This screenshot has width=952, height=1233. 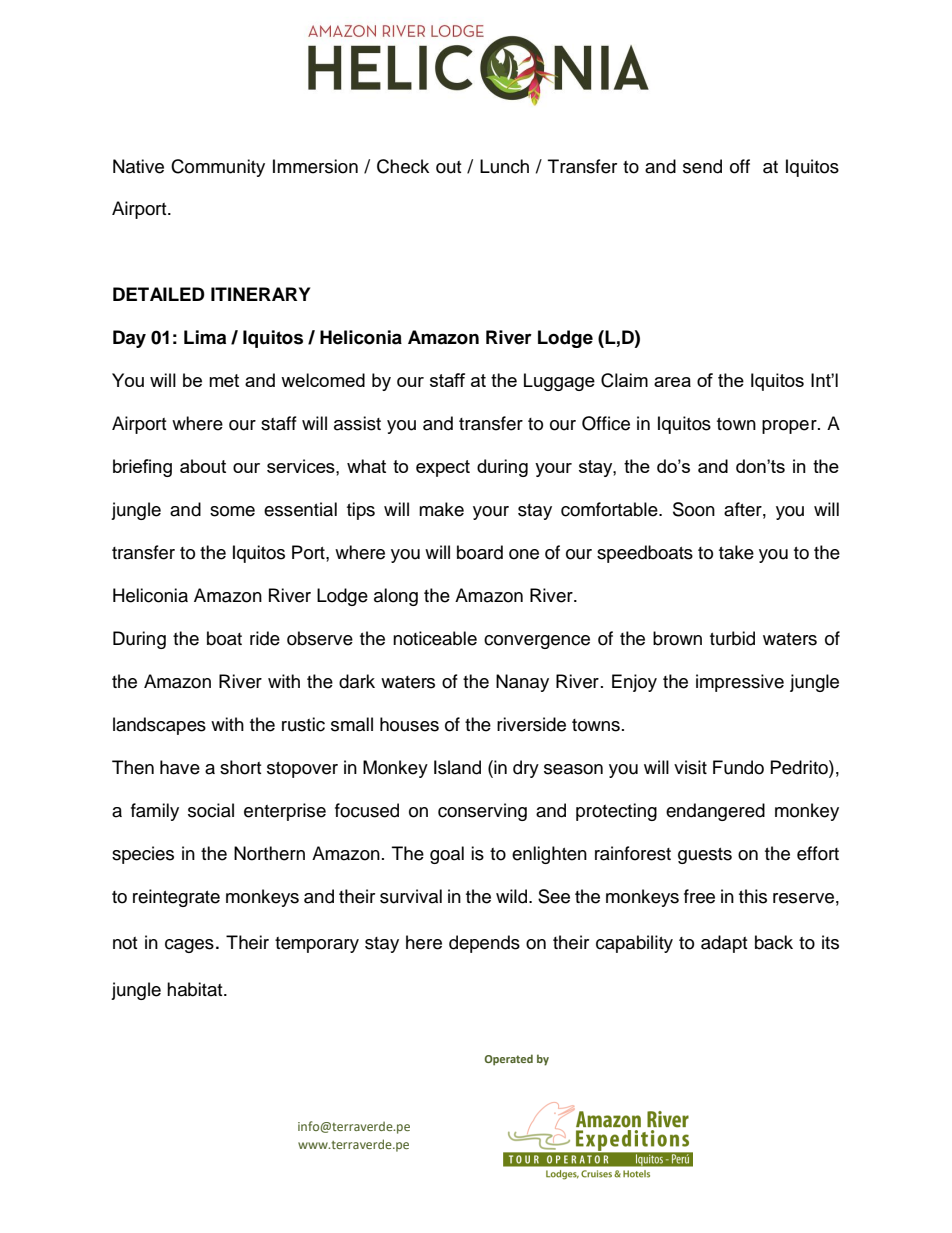 What do you see at coordinates (435, 638) in the screenshot?
I see `noticeable` at bounding box center [435, 638].
